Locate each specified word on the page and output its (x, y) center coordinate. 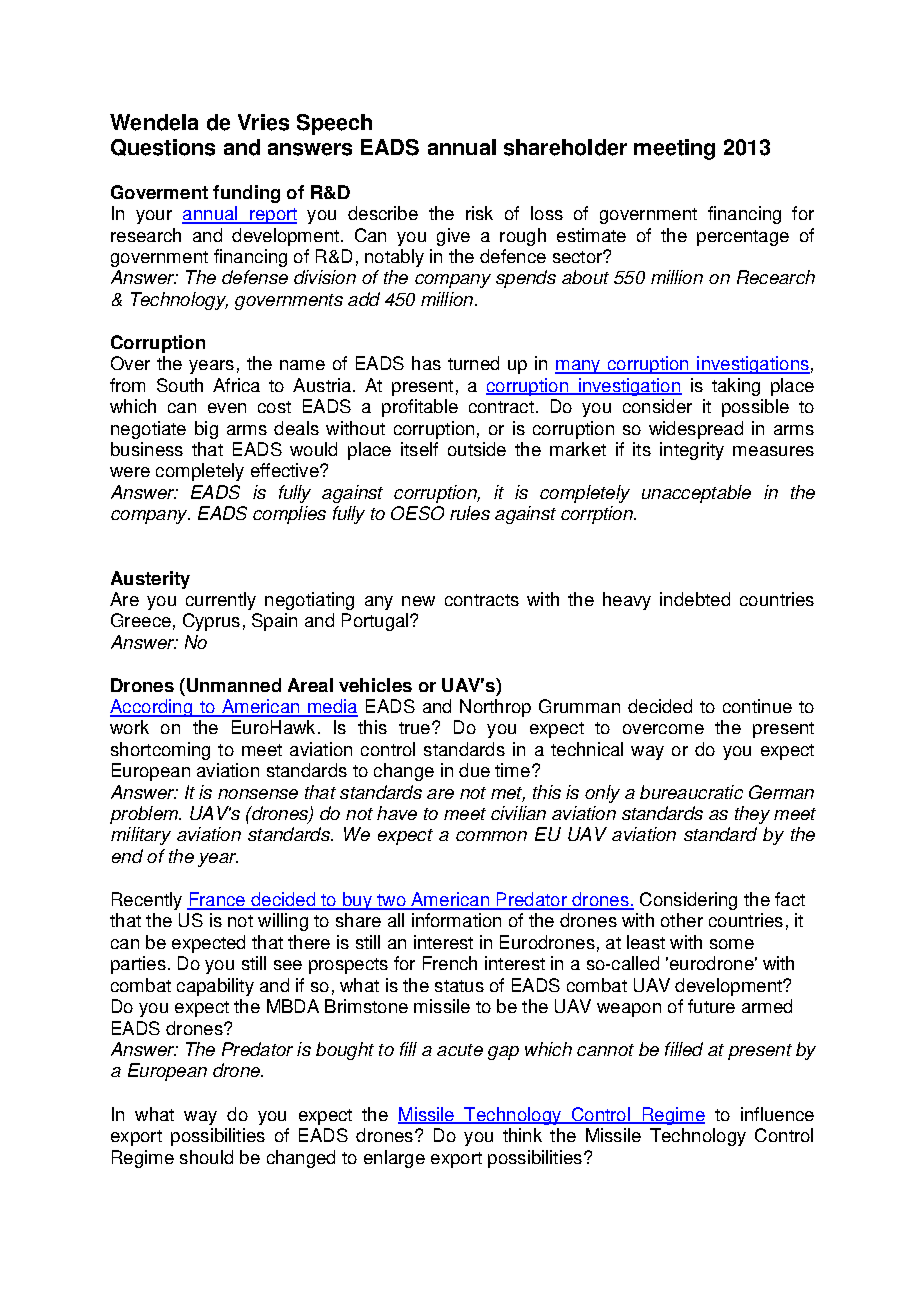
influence (777, 1114)
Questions (163, 147)
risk (479, 213)
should (206, 1157)
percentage (743, 238)
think (522, 1135)
